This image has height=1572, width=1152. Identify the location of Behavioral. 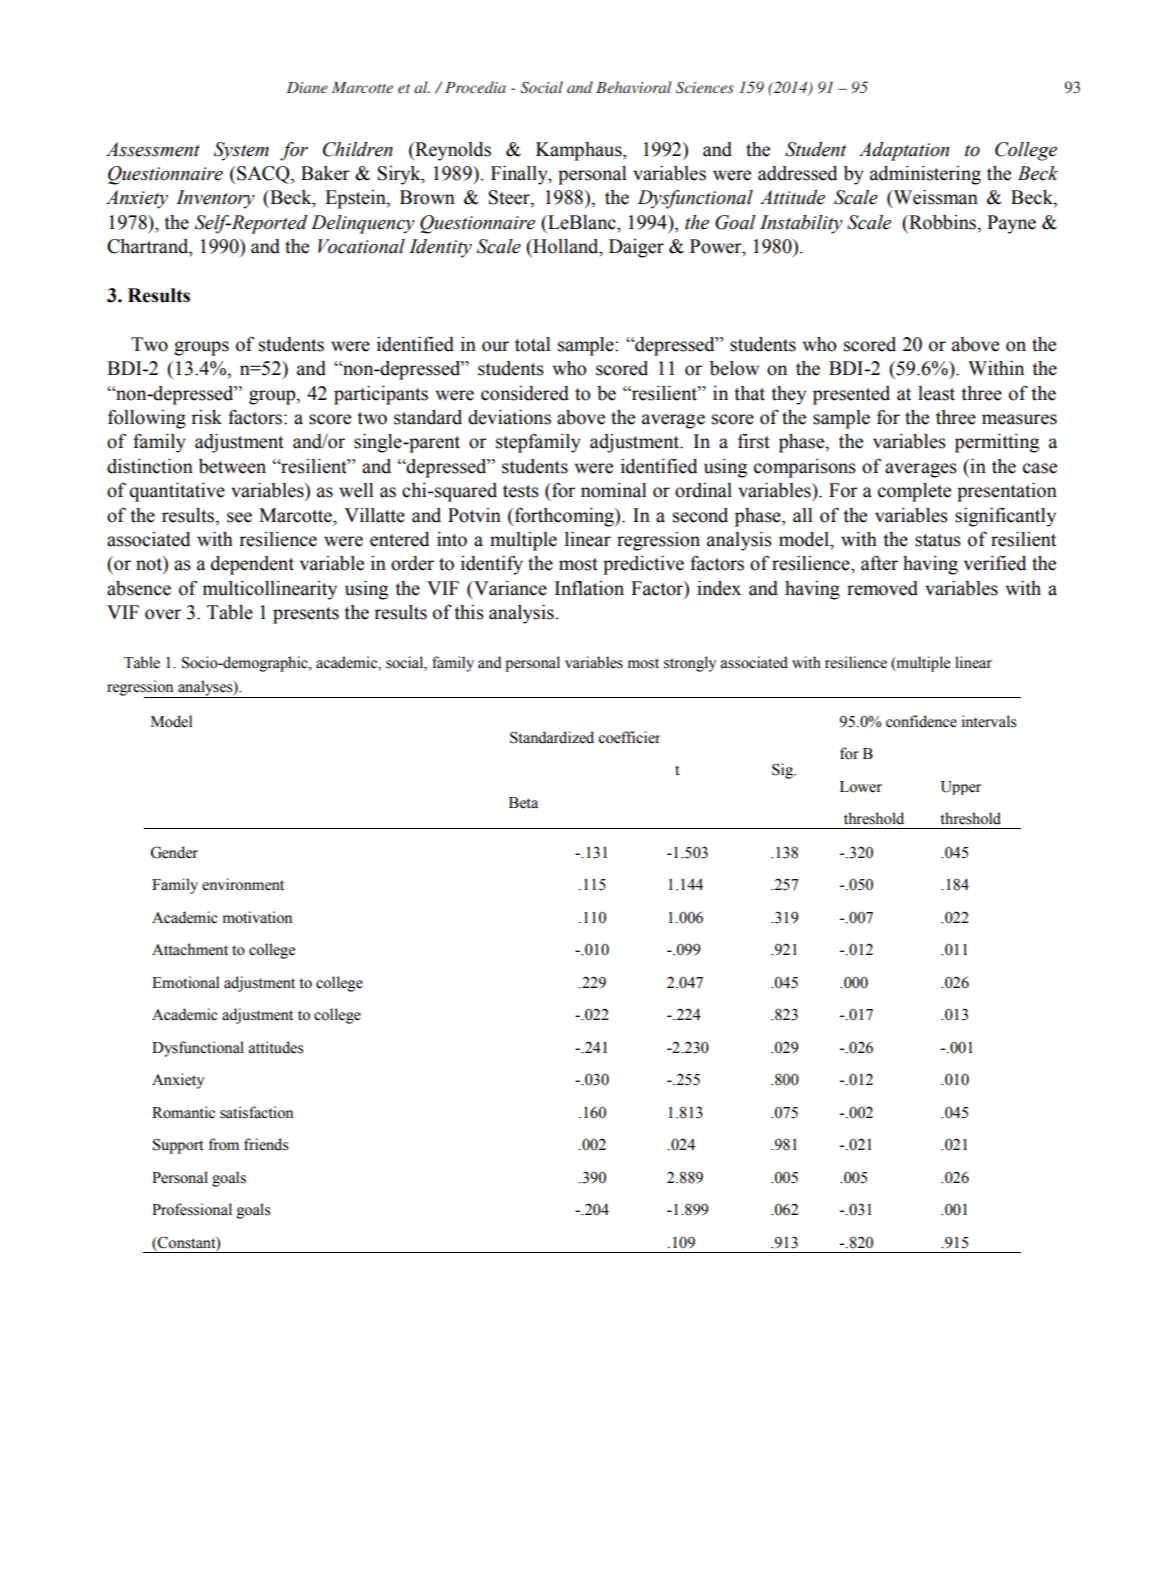
(634, 87).
